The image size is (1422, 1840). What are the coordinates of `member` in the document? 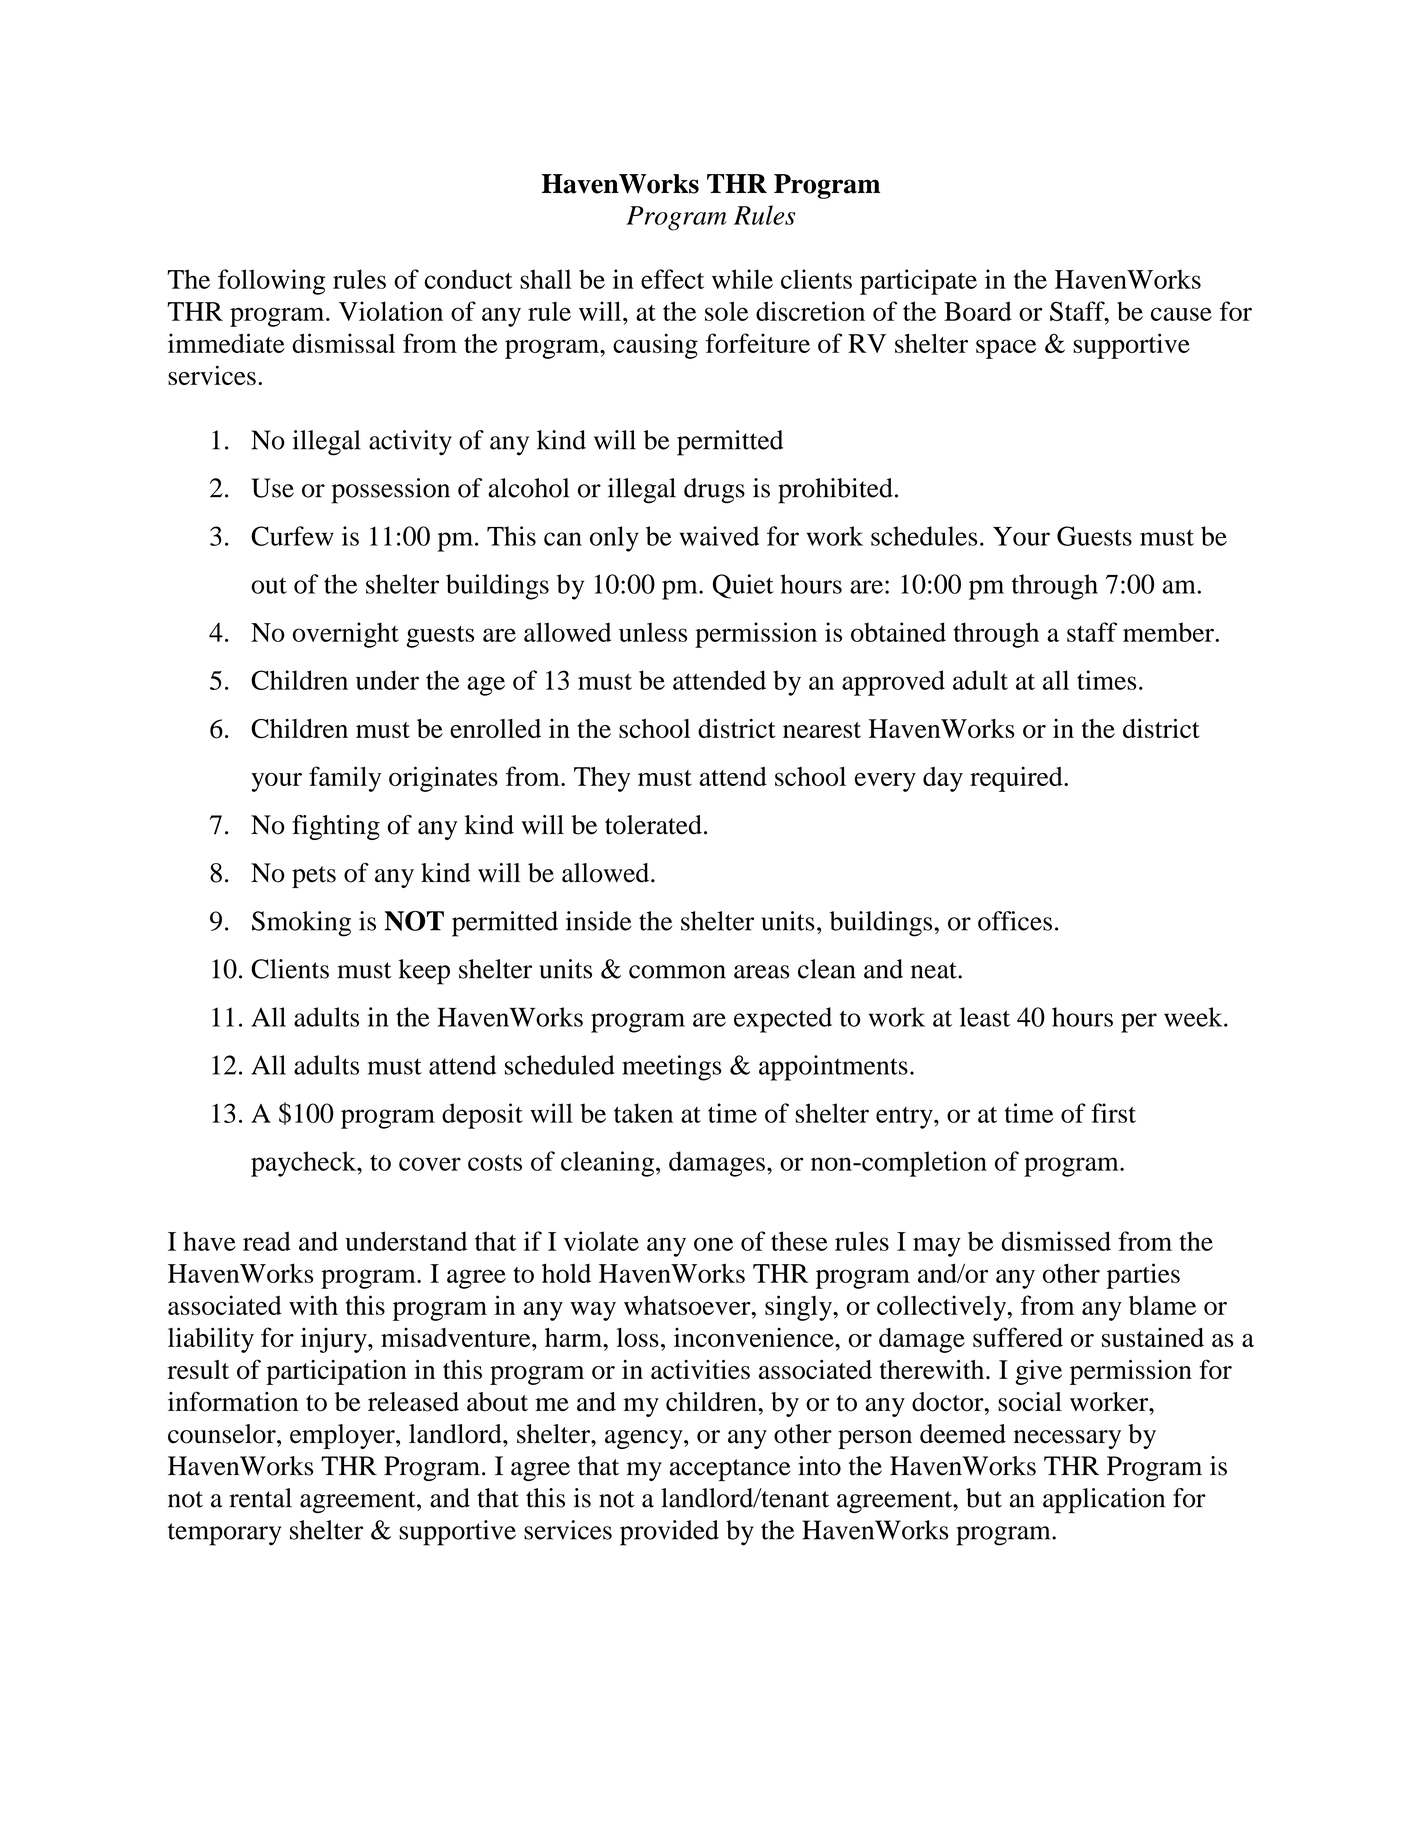 It's located at (1169, 632).
